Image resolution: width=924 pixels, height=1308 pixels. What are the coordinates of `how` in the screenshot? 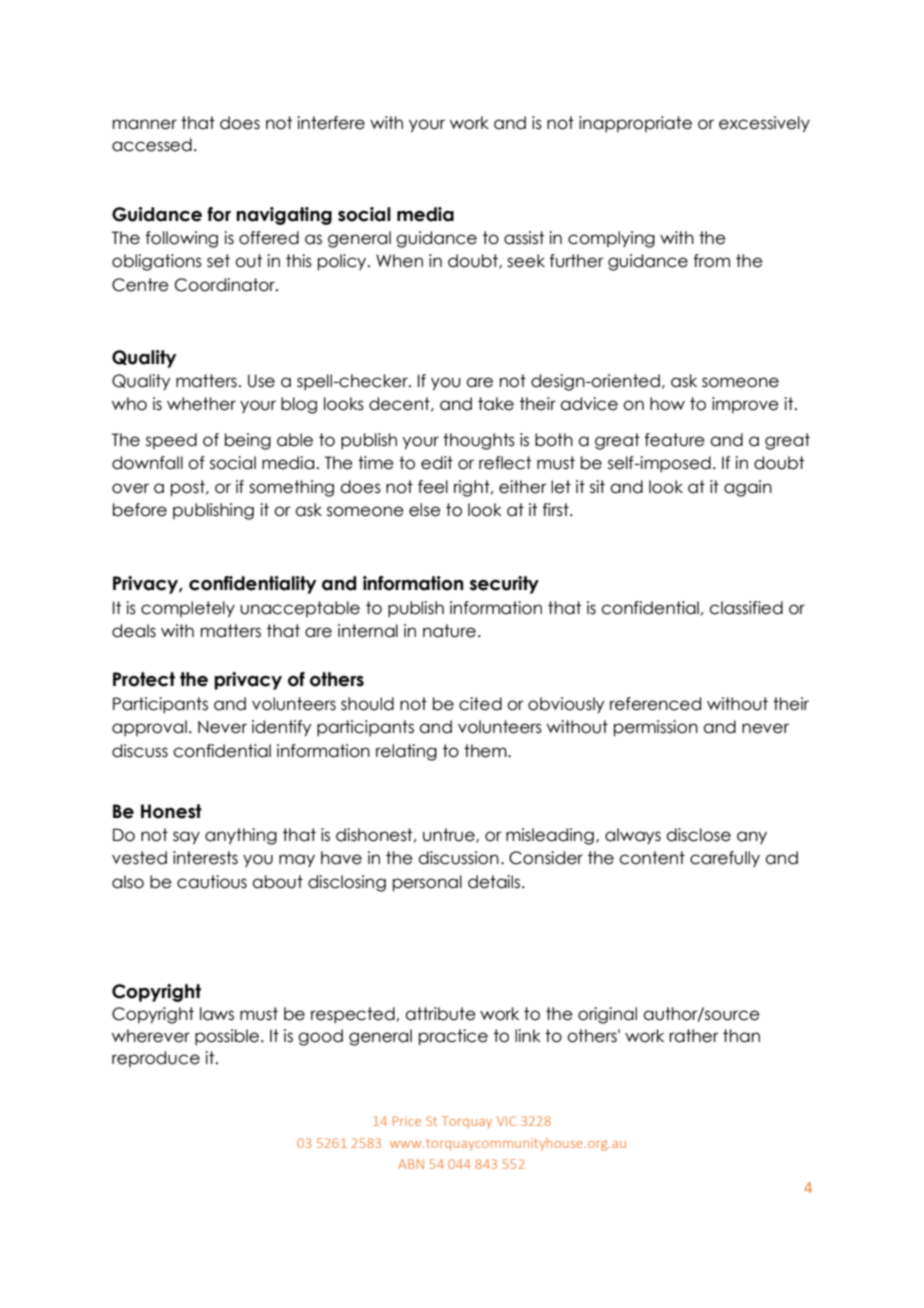 It's located at (667, 404).
